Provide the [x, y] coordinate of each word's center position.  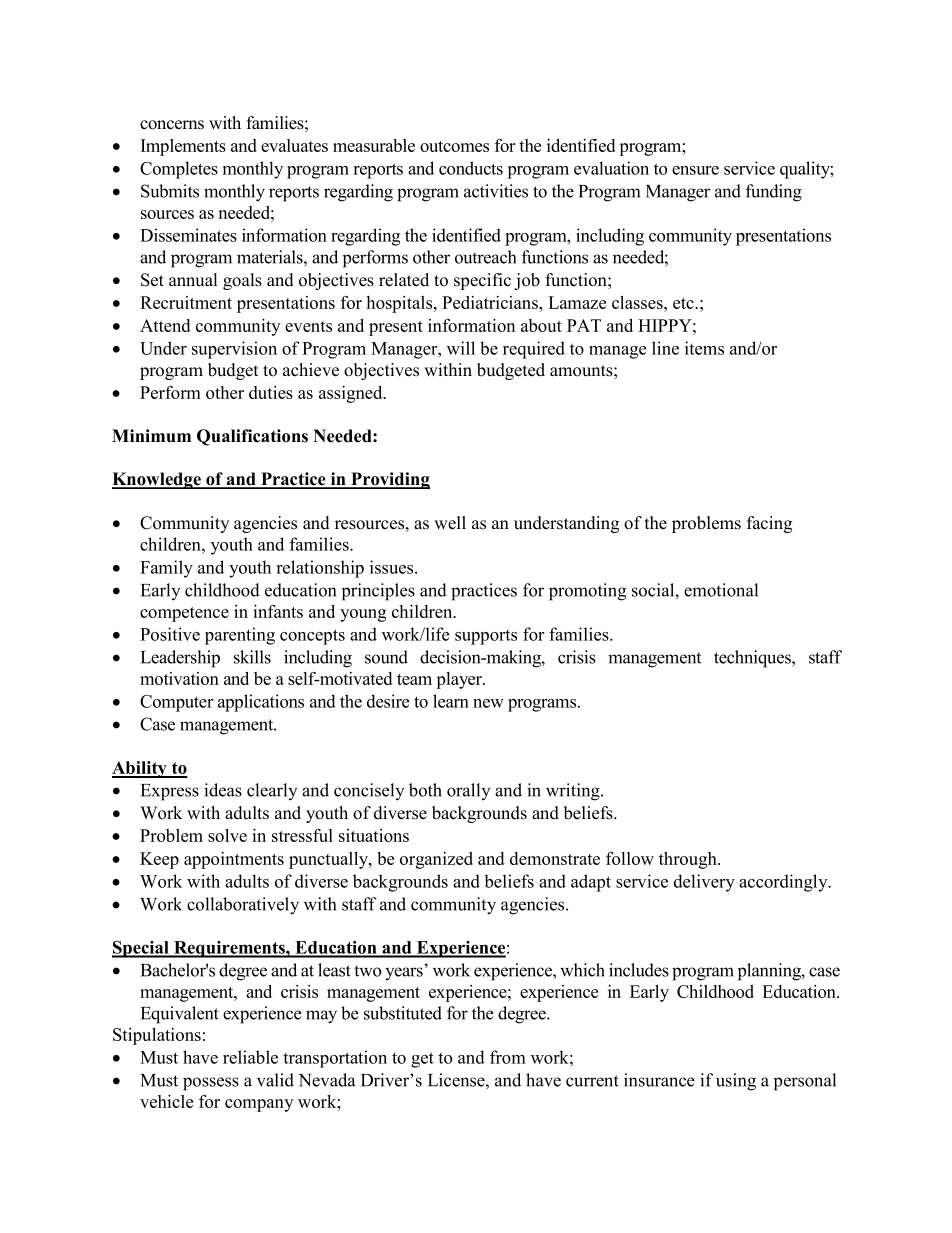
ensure [695, 170]
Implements [183, 147]
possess [211, 1084]
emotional [721, 590]
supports [486, 637]
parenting [240, 636]
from [508, 1057]
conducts [471, 168]
